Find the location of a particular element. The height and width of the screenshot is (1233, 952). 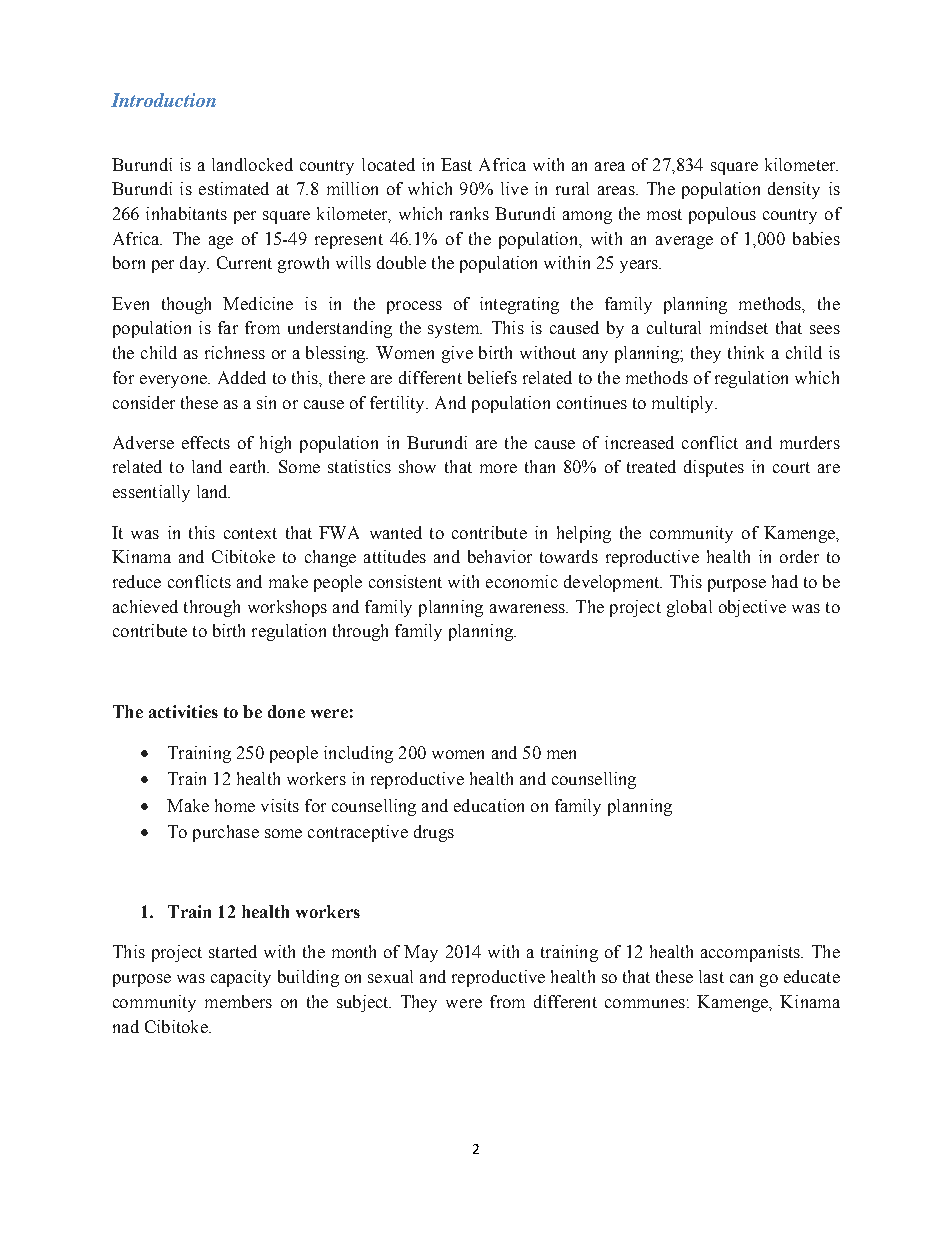

purchase is located at coordinates (226, 833).
